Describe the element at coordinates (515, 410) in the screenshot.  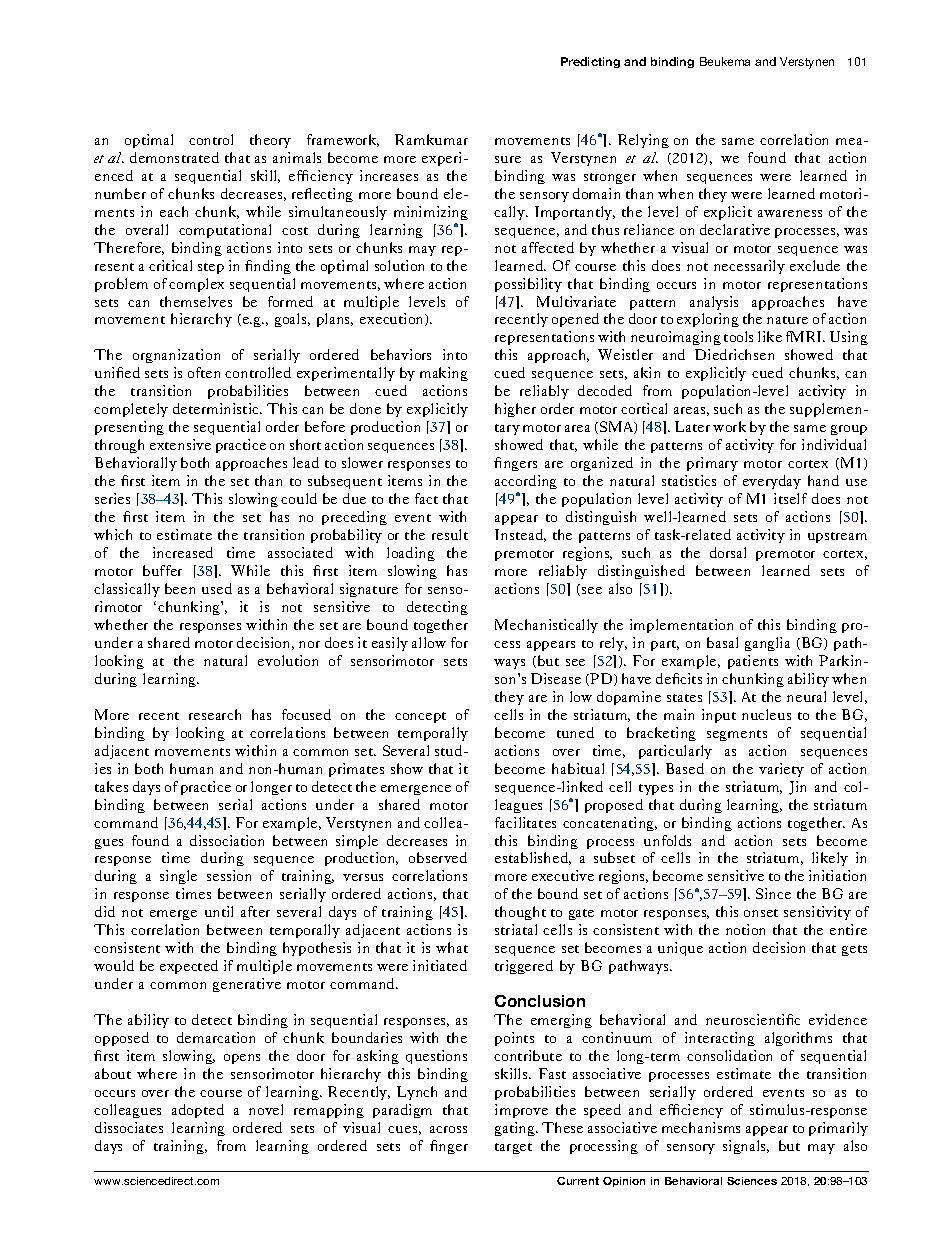
I see `higher` at that location.
